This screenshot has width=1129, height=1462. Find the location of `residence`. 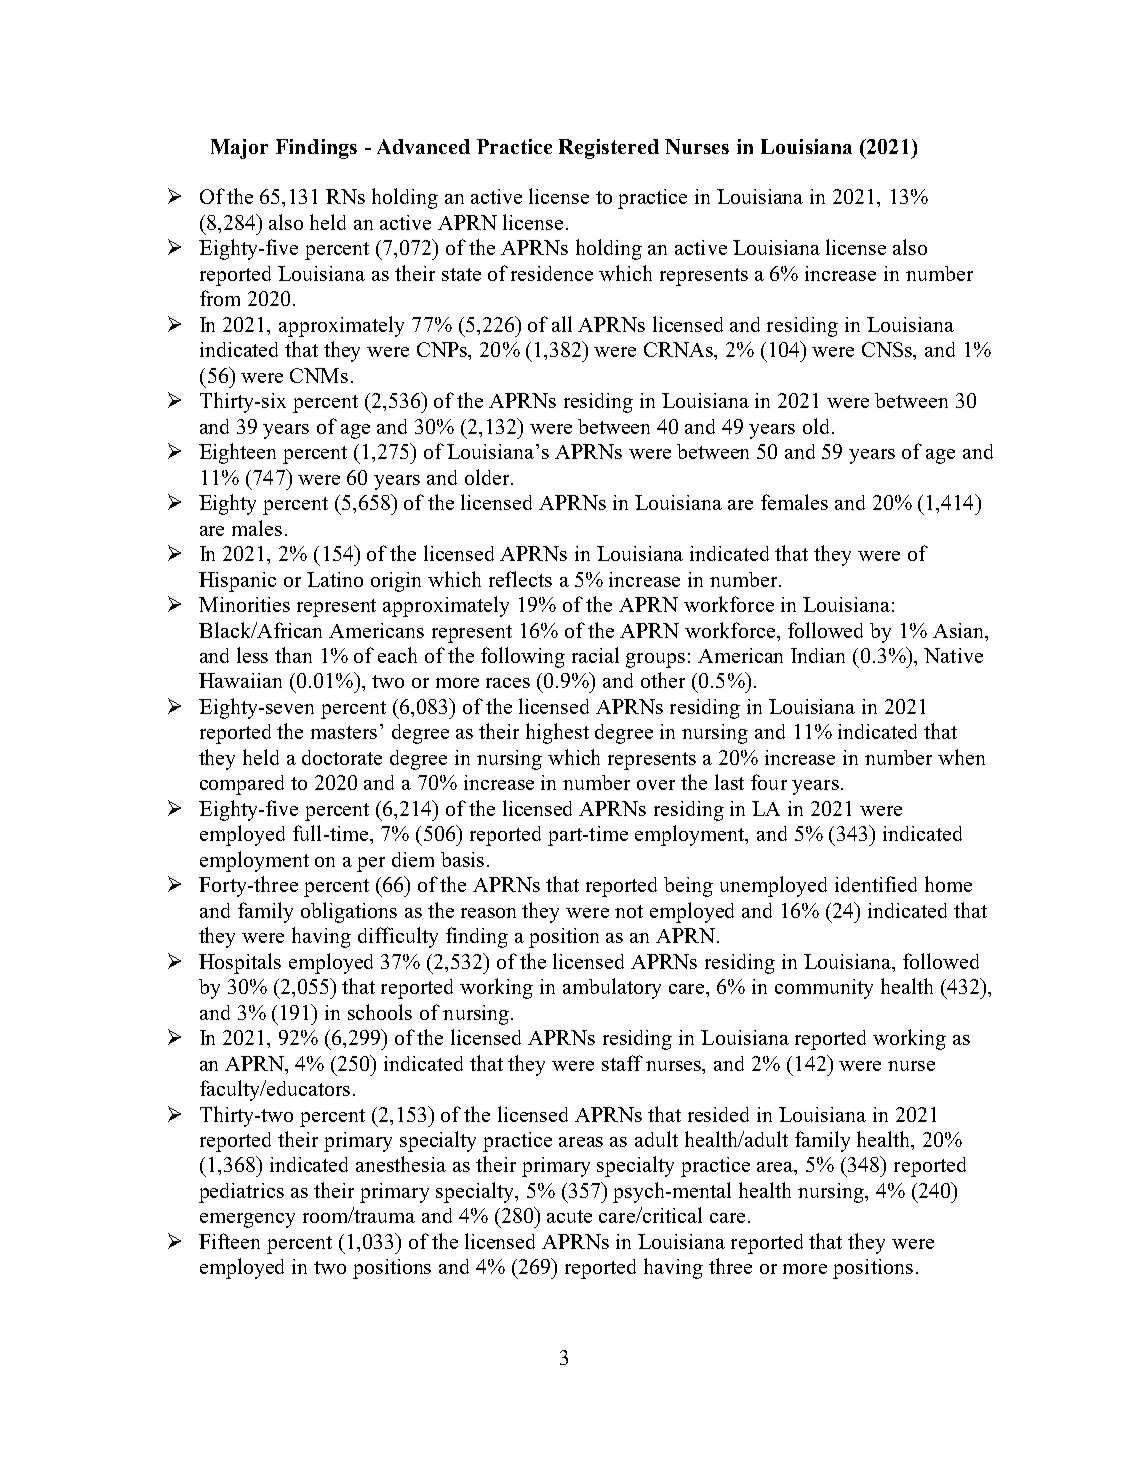

residence is located at coordinates (552, 273).
